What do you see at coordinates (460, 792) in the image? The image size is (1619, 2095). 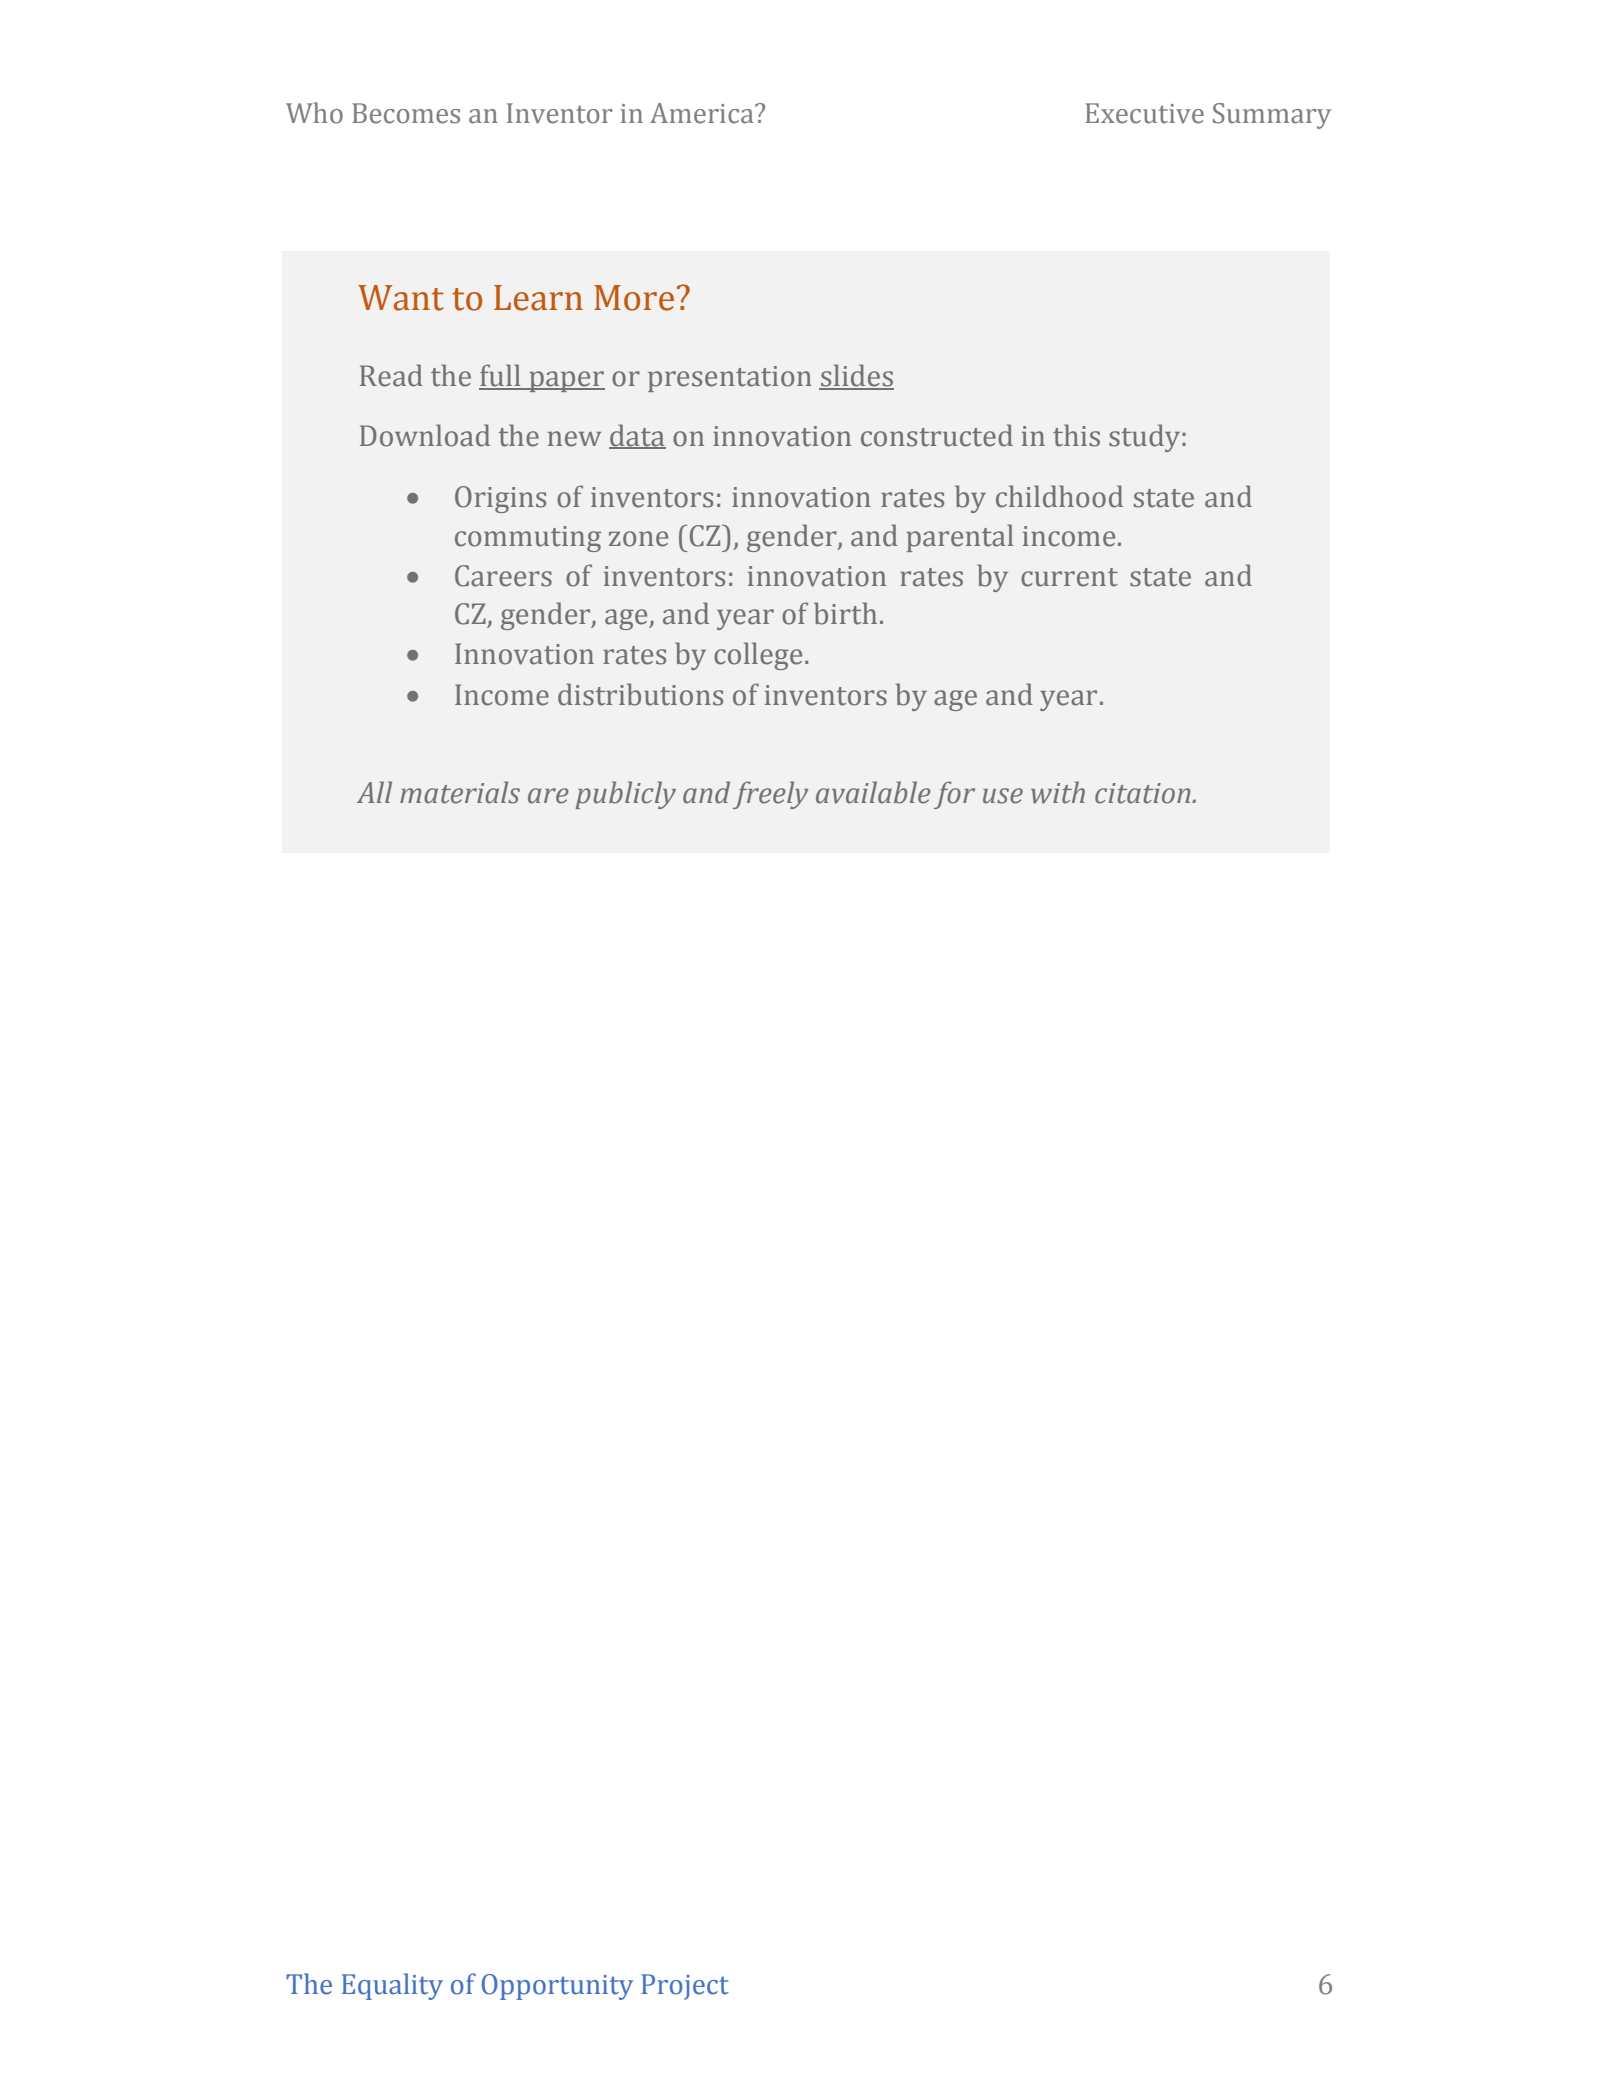 I see `materials` at bounding box center [460, 792].
